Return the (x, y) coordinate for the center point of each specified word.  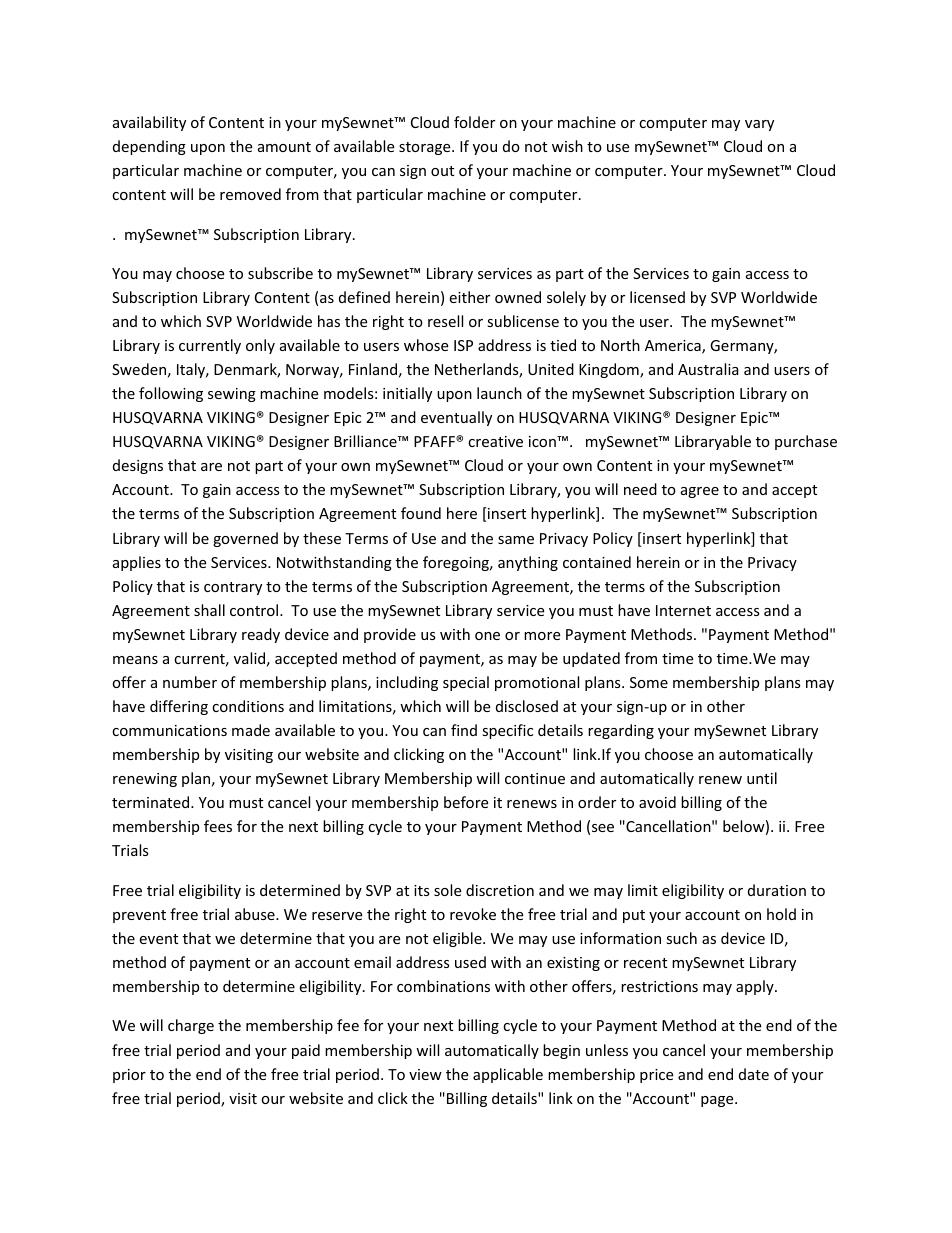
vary (759, 125)
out (442, 171)
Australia (708, 369)
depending (149, 147)
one (487, 636)
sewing (232, 395)
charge (191, 1026)
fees (218, 826)
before (466, 802)
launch (499, 393)
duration (777, 890)
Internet (683, 610)
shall (209, 610)
